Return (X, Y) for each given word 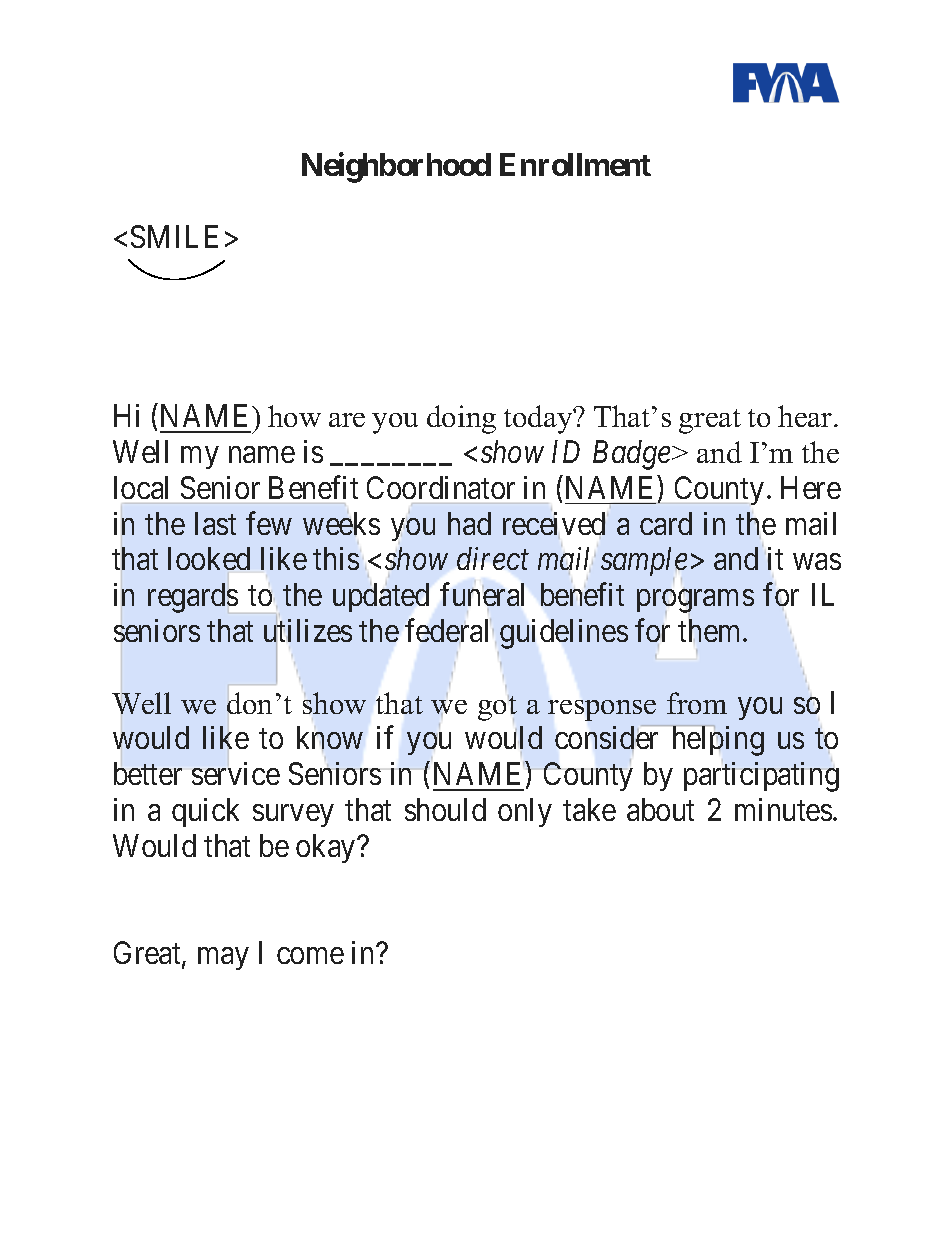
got (497, 708)
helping (718, 741)
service (236, 773)
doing (461, 419)
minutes (783, 809)
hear (806, 416)
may (223, 959)
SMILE (174, 236)
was (817, 562)
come (310, 956)
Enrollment (575, 164)
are (347, 420)
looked (209, 558)
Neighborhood (396, 168)
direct (493, 558)
